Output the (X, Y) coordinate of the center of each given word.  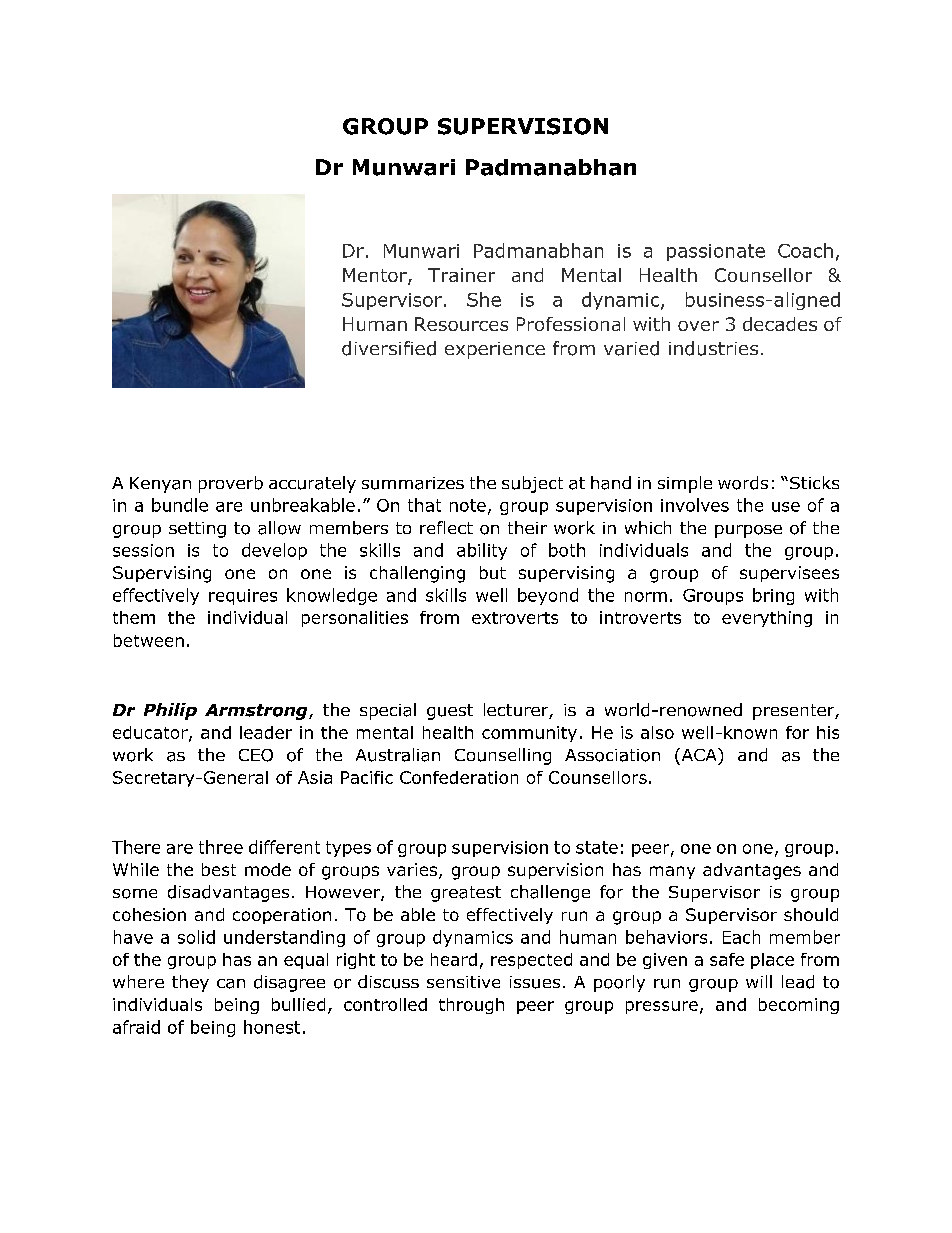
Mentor (376, 276)
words (743, 483)
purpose (748, 531)
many (672, 872)
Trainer (461, 275)
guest (450, 712)
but (493, 572)
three (221, 847)
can (231, 984)
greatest (466, 894)
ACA (699, 754)
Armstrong (257, 712)
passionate (716, 252)
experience (495, 350)
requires (243, 597)
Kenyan (160, 485)
